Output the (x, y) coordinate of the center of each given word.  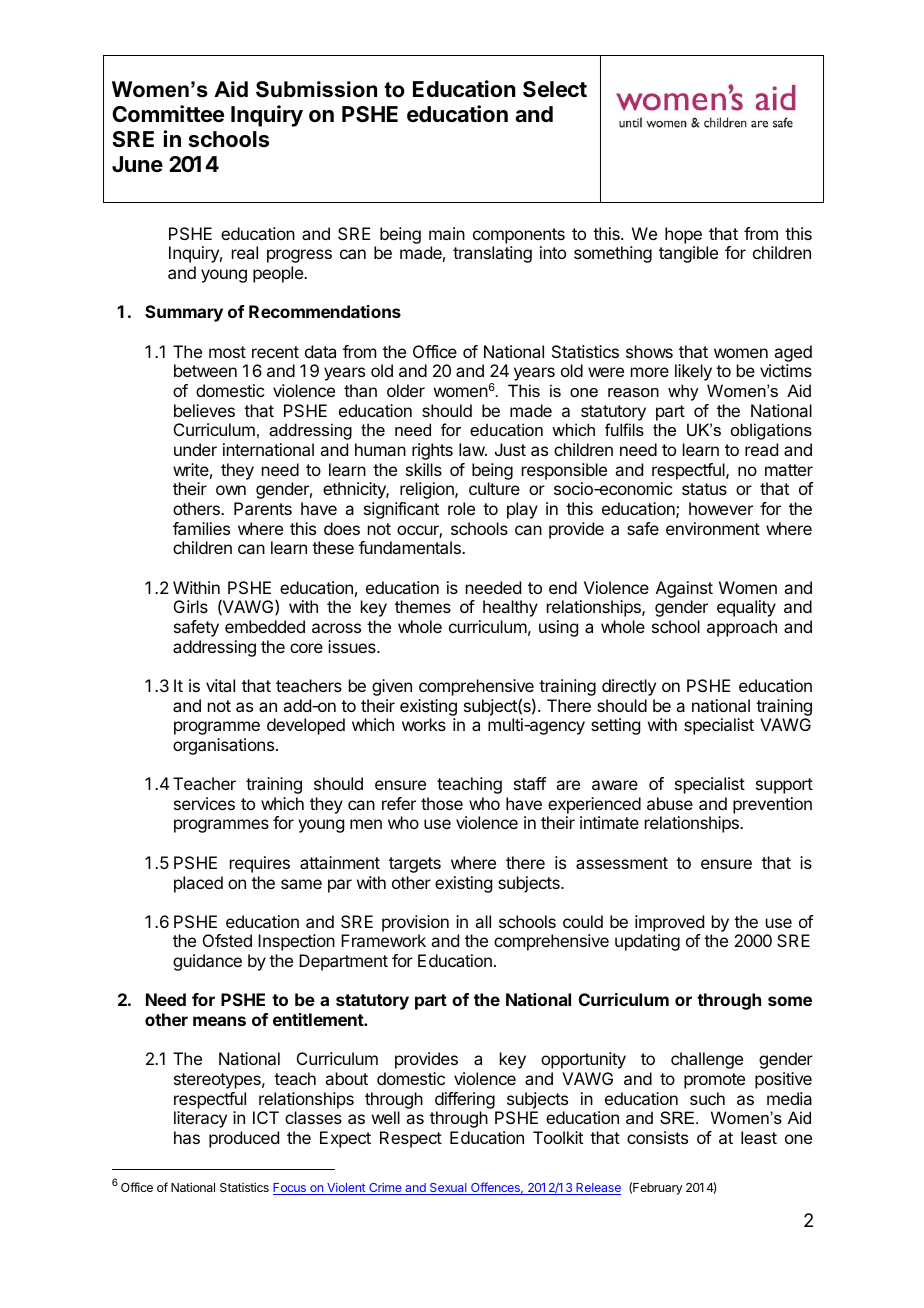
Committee (168, 113)
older (406, 390)
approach (742, 628)
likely (693, 372)
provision (415, 923)
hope (683, 235)
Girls (191, 606)
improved (669, 923)
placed (198, 884)
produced (244, 1139)
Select (555, 89)
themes (423, 606)
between (205, 370)
